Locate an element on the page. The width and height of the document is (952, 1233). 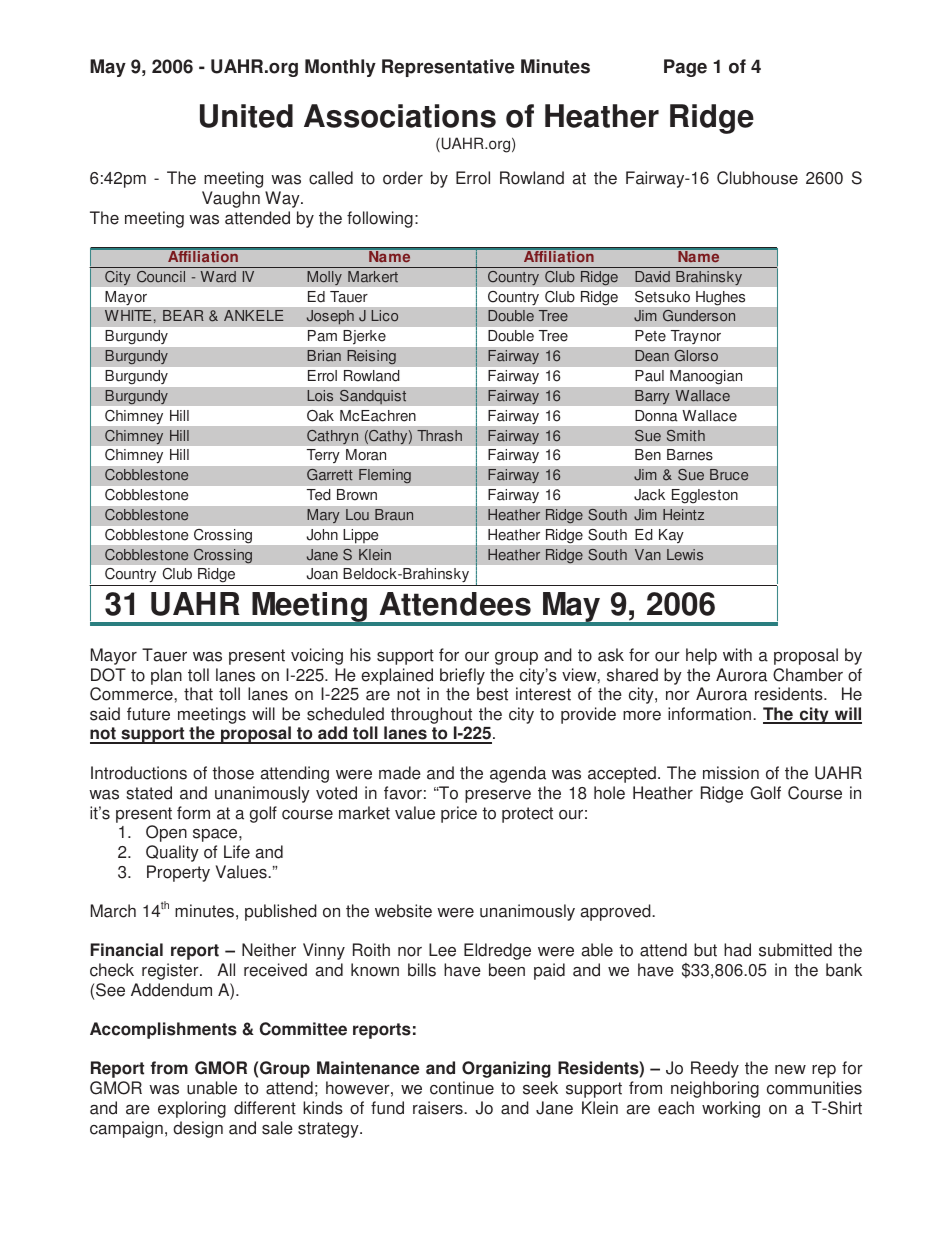
United is located at coordinates (246, 116).
